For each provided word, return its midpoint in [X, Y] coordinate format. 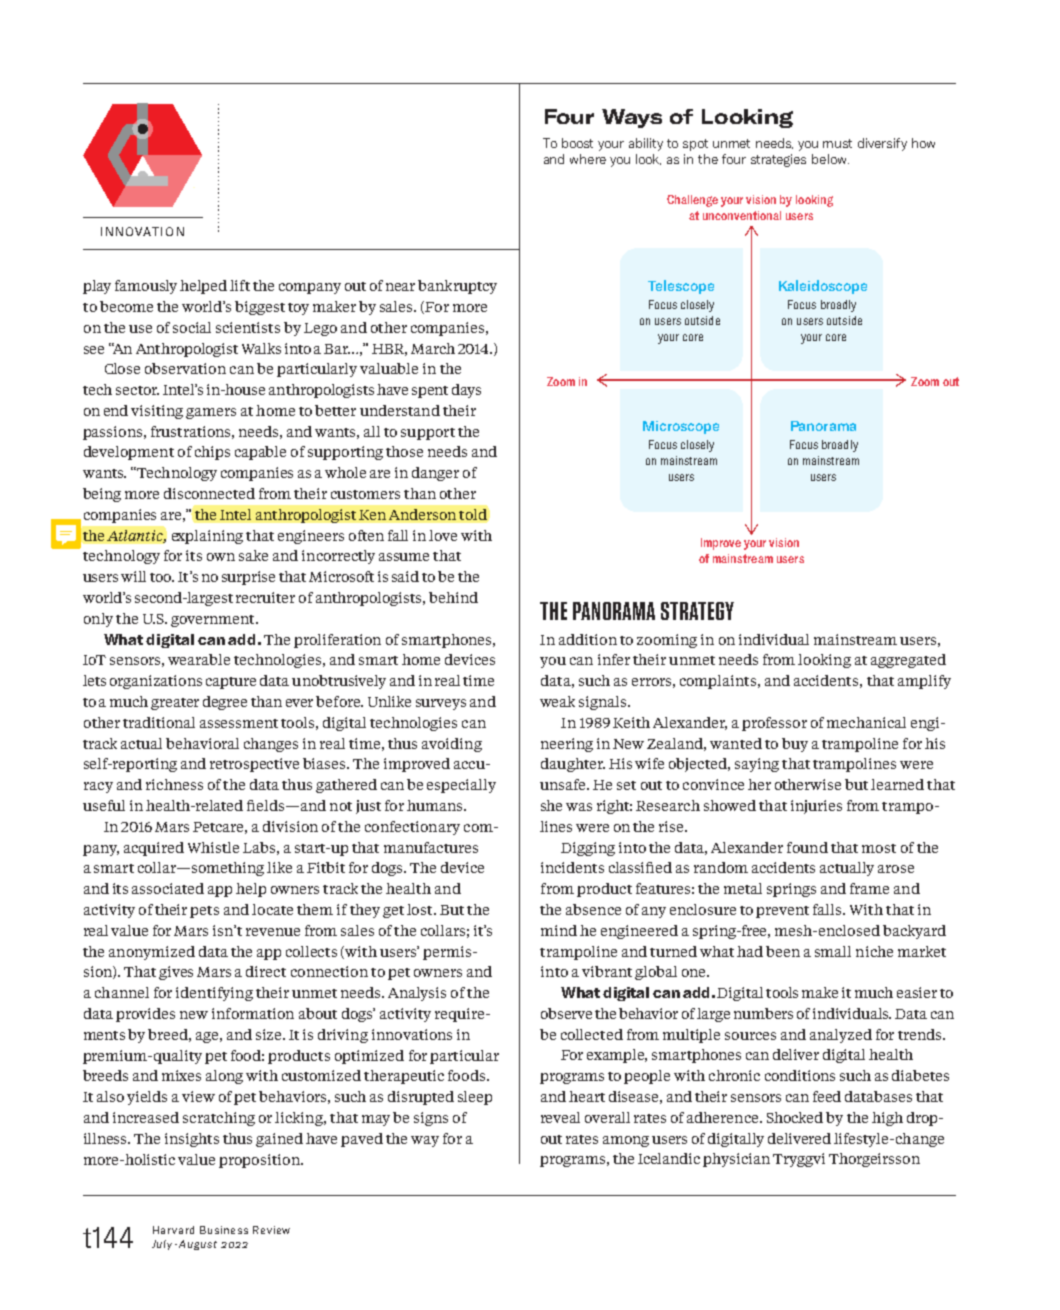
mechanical [866, 722]
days [466, 391]
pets [204, 912]
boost [577, 143]
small [833, 951]
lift [240, 285]
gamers [211, 413]
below [830, 159]
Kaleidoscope [823, 287]
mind [559, 930]
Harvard [173, 1230]
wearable [199, 659]
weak [557, 701]
